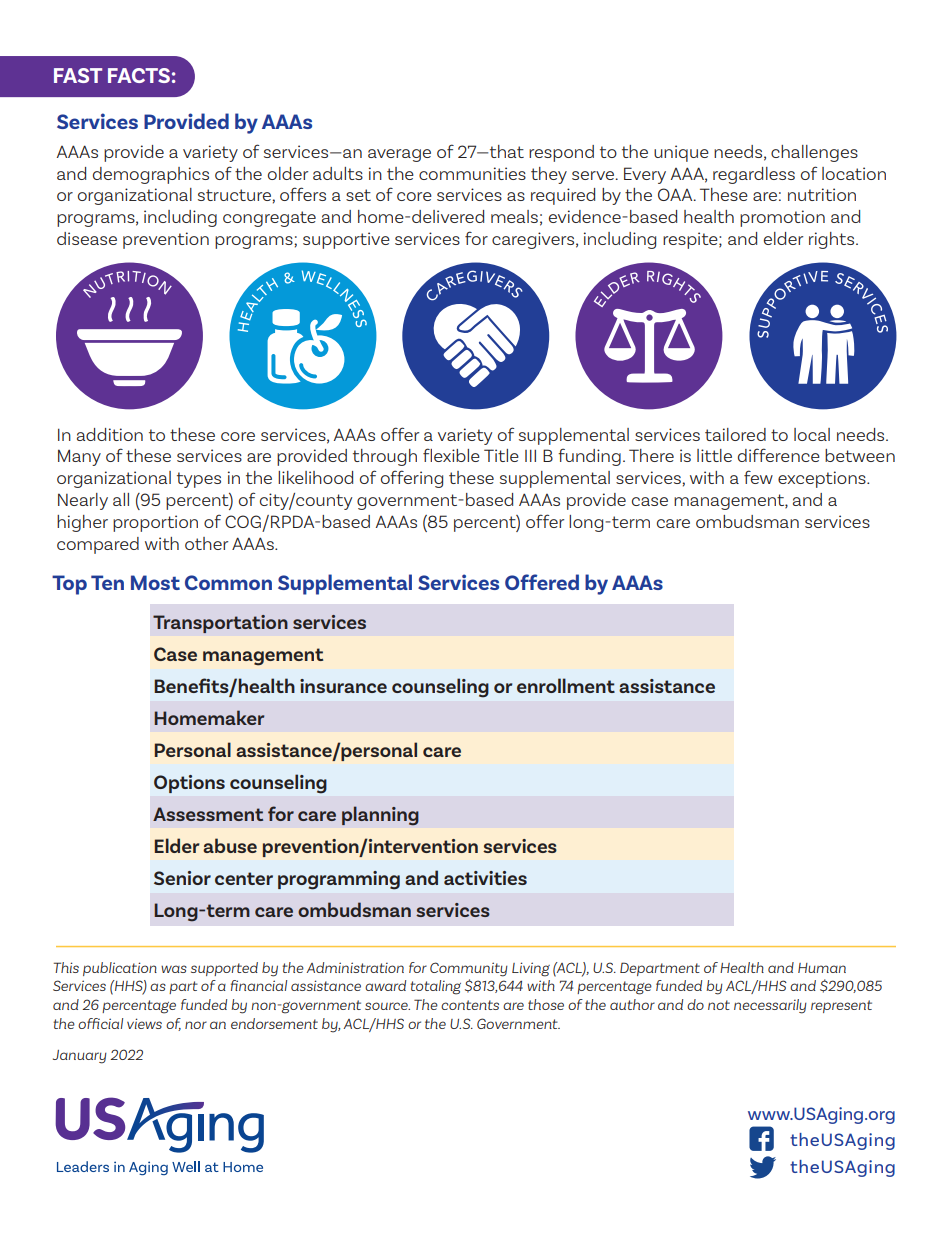 The width and height of the screenshot is (952, 1233). What do you see at coordinates (566, 685) in the screenshot?
I see `enrollment` at bounding box center [566, 685].
